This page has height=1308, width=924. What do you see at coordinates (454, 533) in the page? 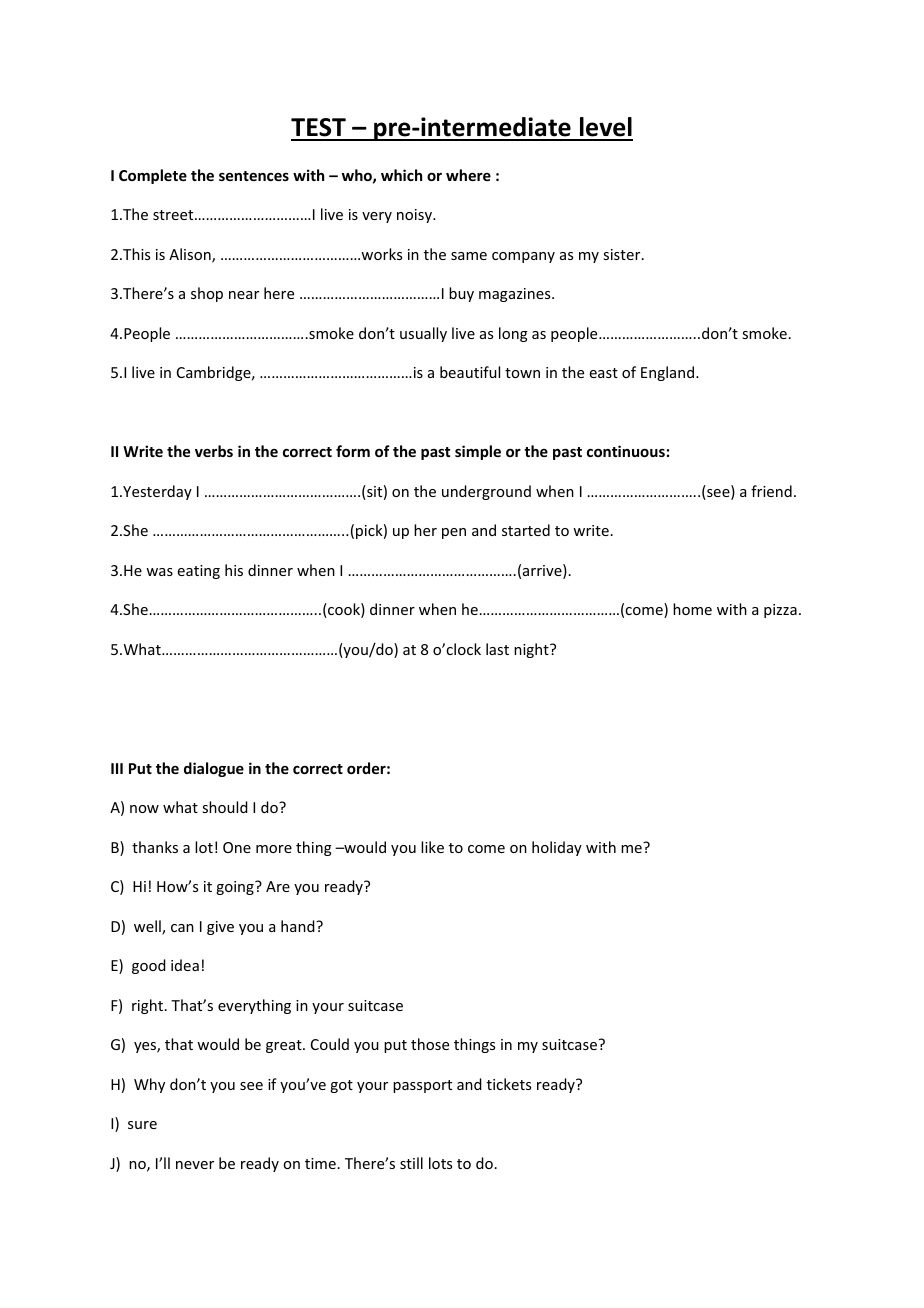
I see `pen` at bounding box center [454, 533].
